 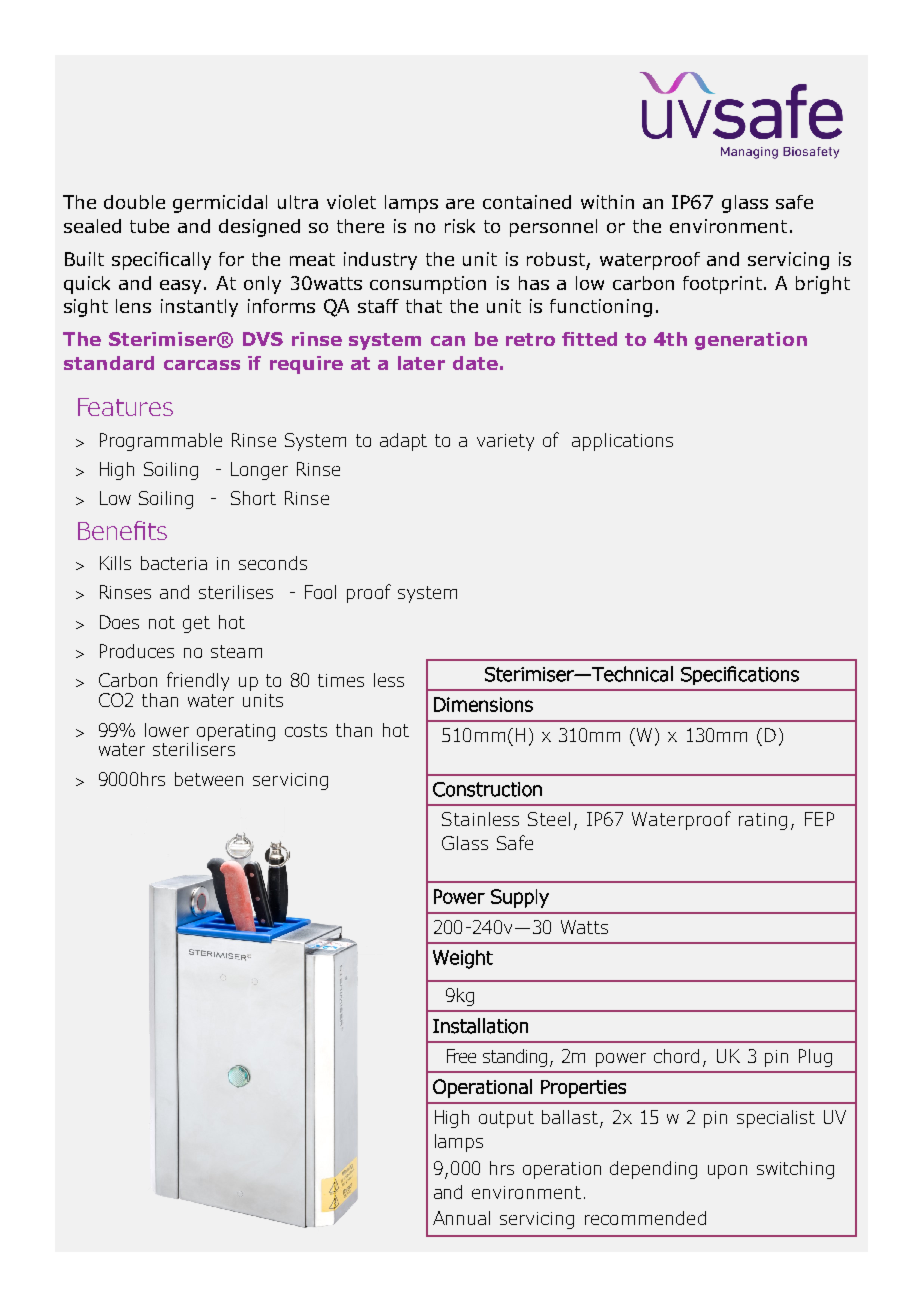 I want to click on footprint, so click(x=724, y=285).
